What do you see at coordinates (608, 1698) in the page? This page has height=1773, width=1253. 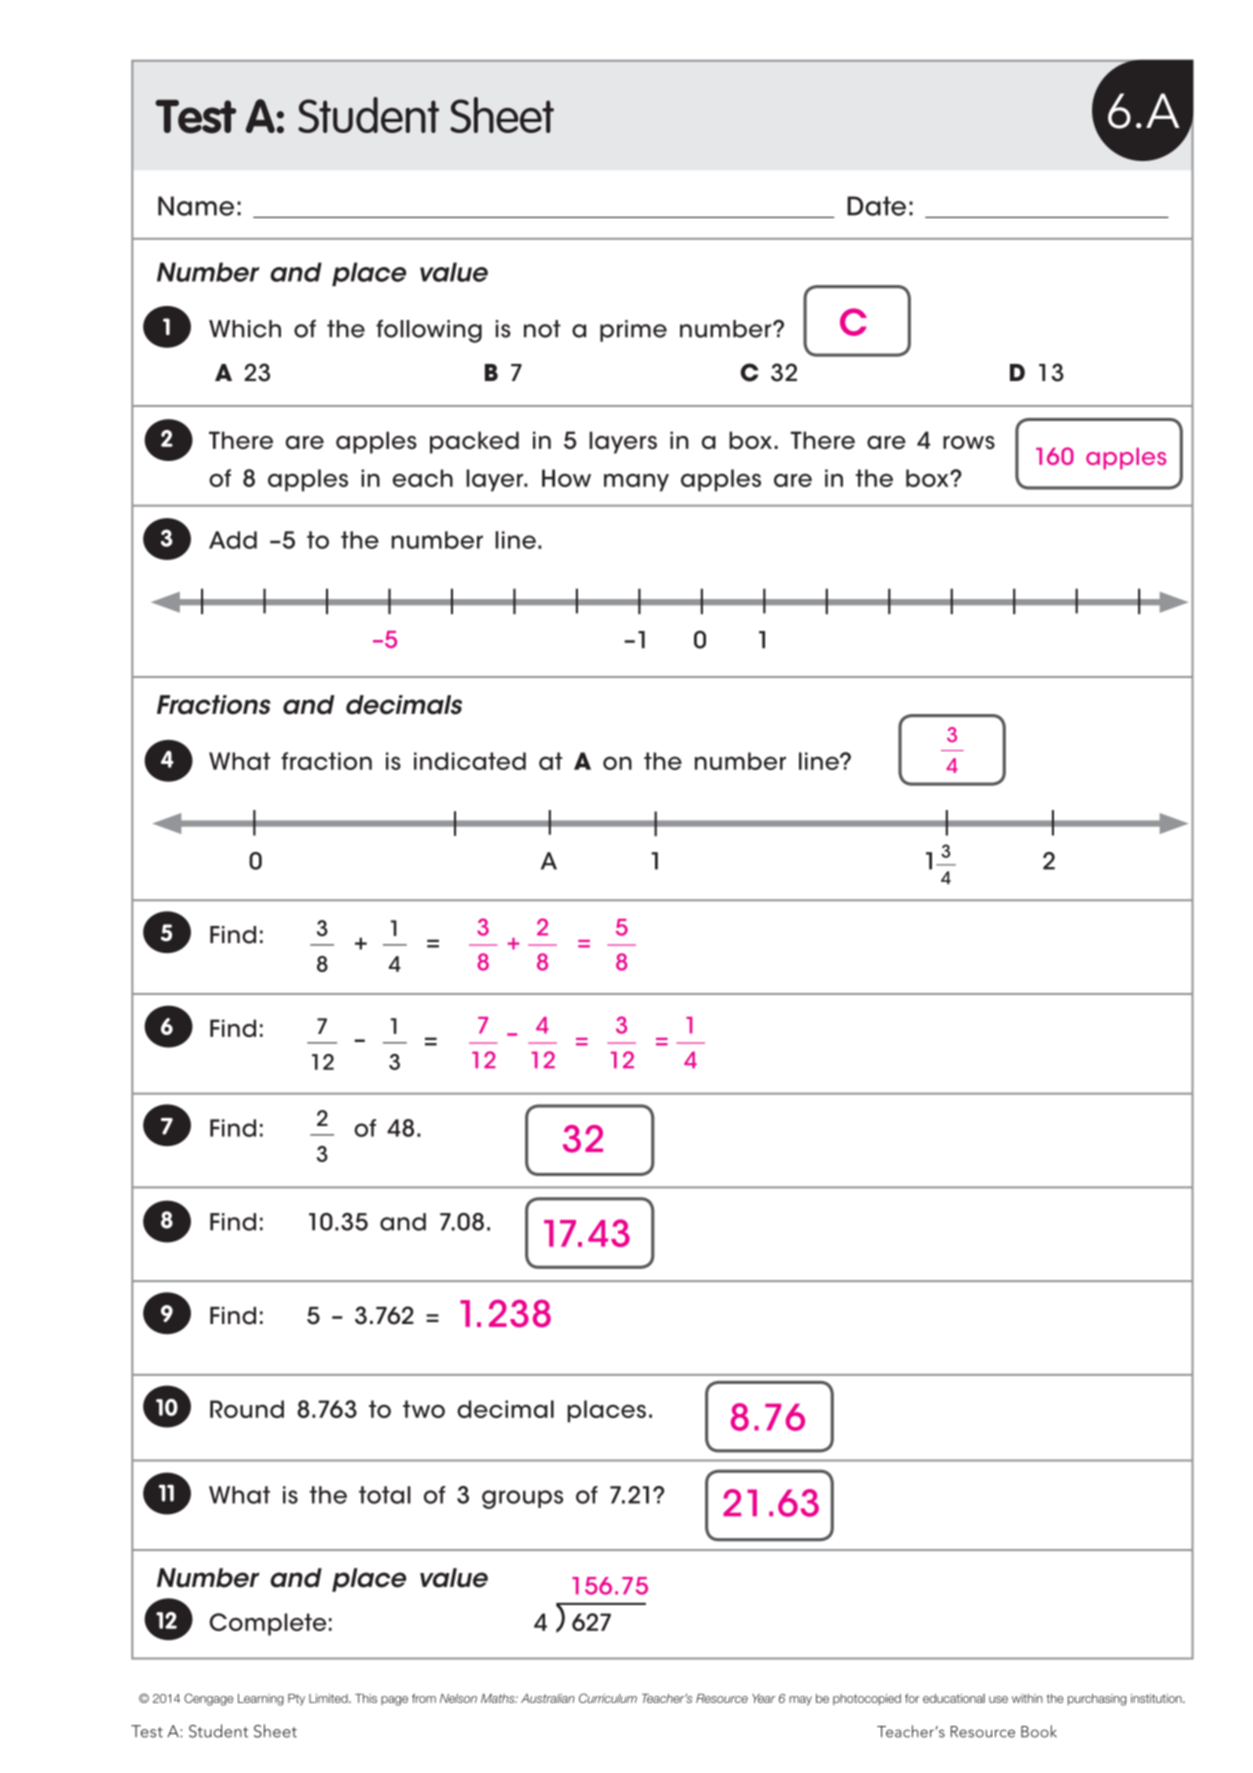 I see `Curriculum` at bounding box center [608, 1698].
